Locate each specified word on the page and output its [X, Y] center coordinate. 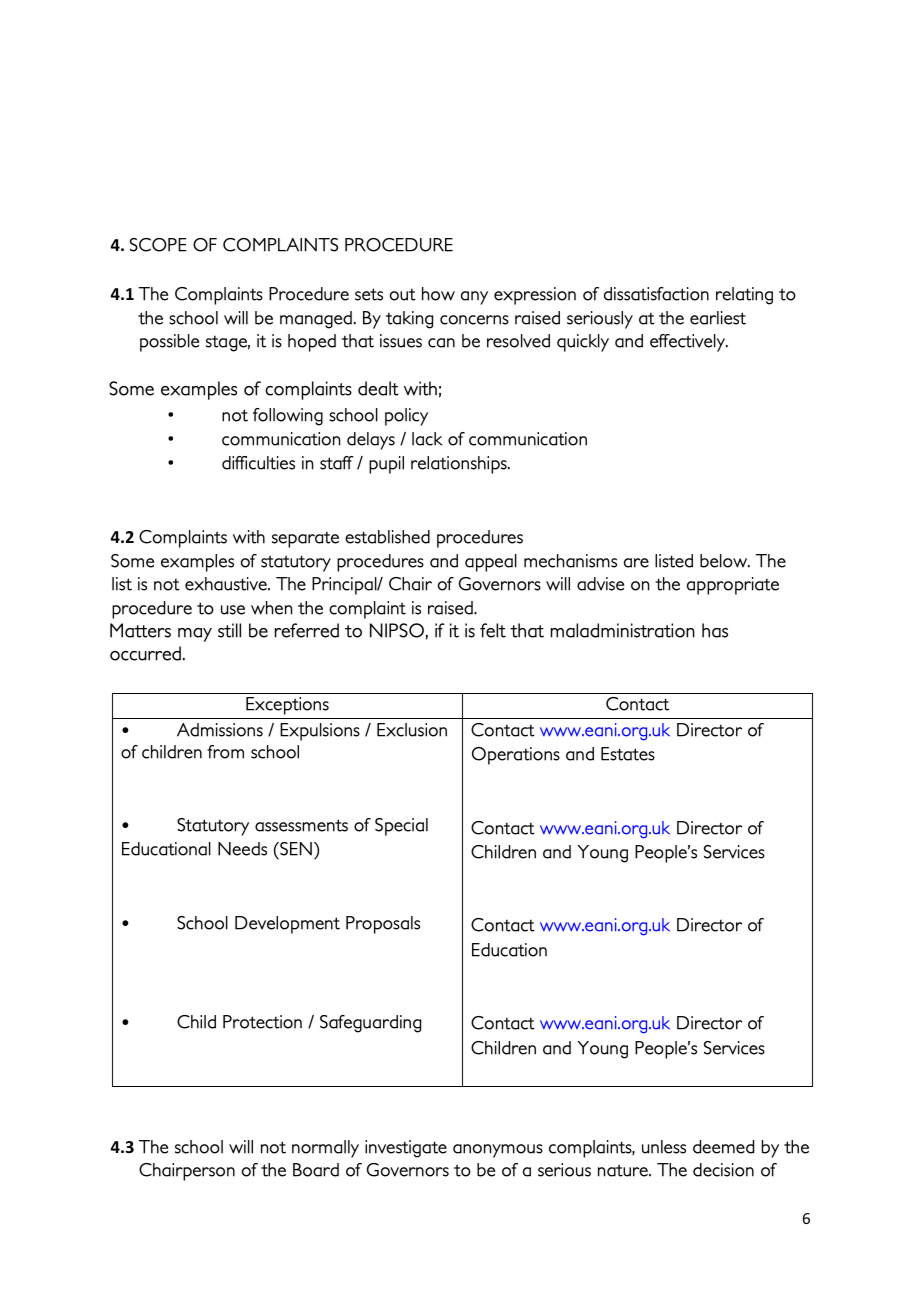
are [636, 563]
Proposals [383, 925]
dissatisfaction [656, 294]
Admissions [220, 730]
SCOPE [158, 245]
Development [287, 925]
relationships [460, 465]
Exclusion [412, 730]
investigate [406, 1149]
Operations [516, 756]
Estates [628, 754]
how [438, 294]
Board [316, 1170]
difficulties [258, 463]
